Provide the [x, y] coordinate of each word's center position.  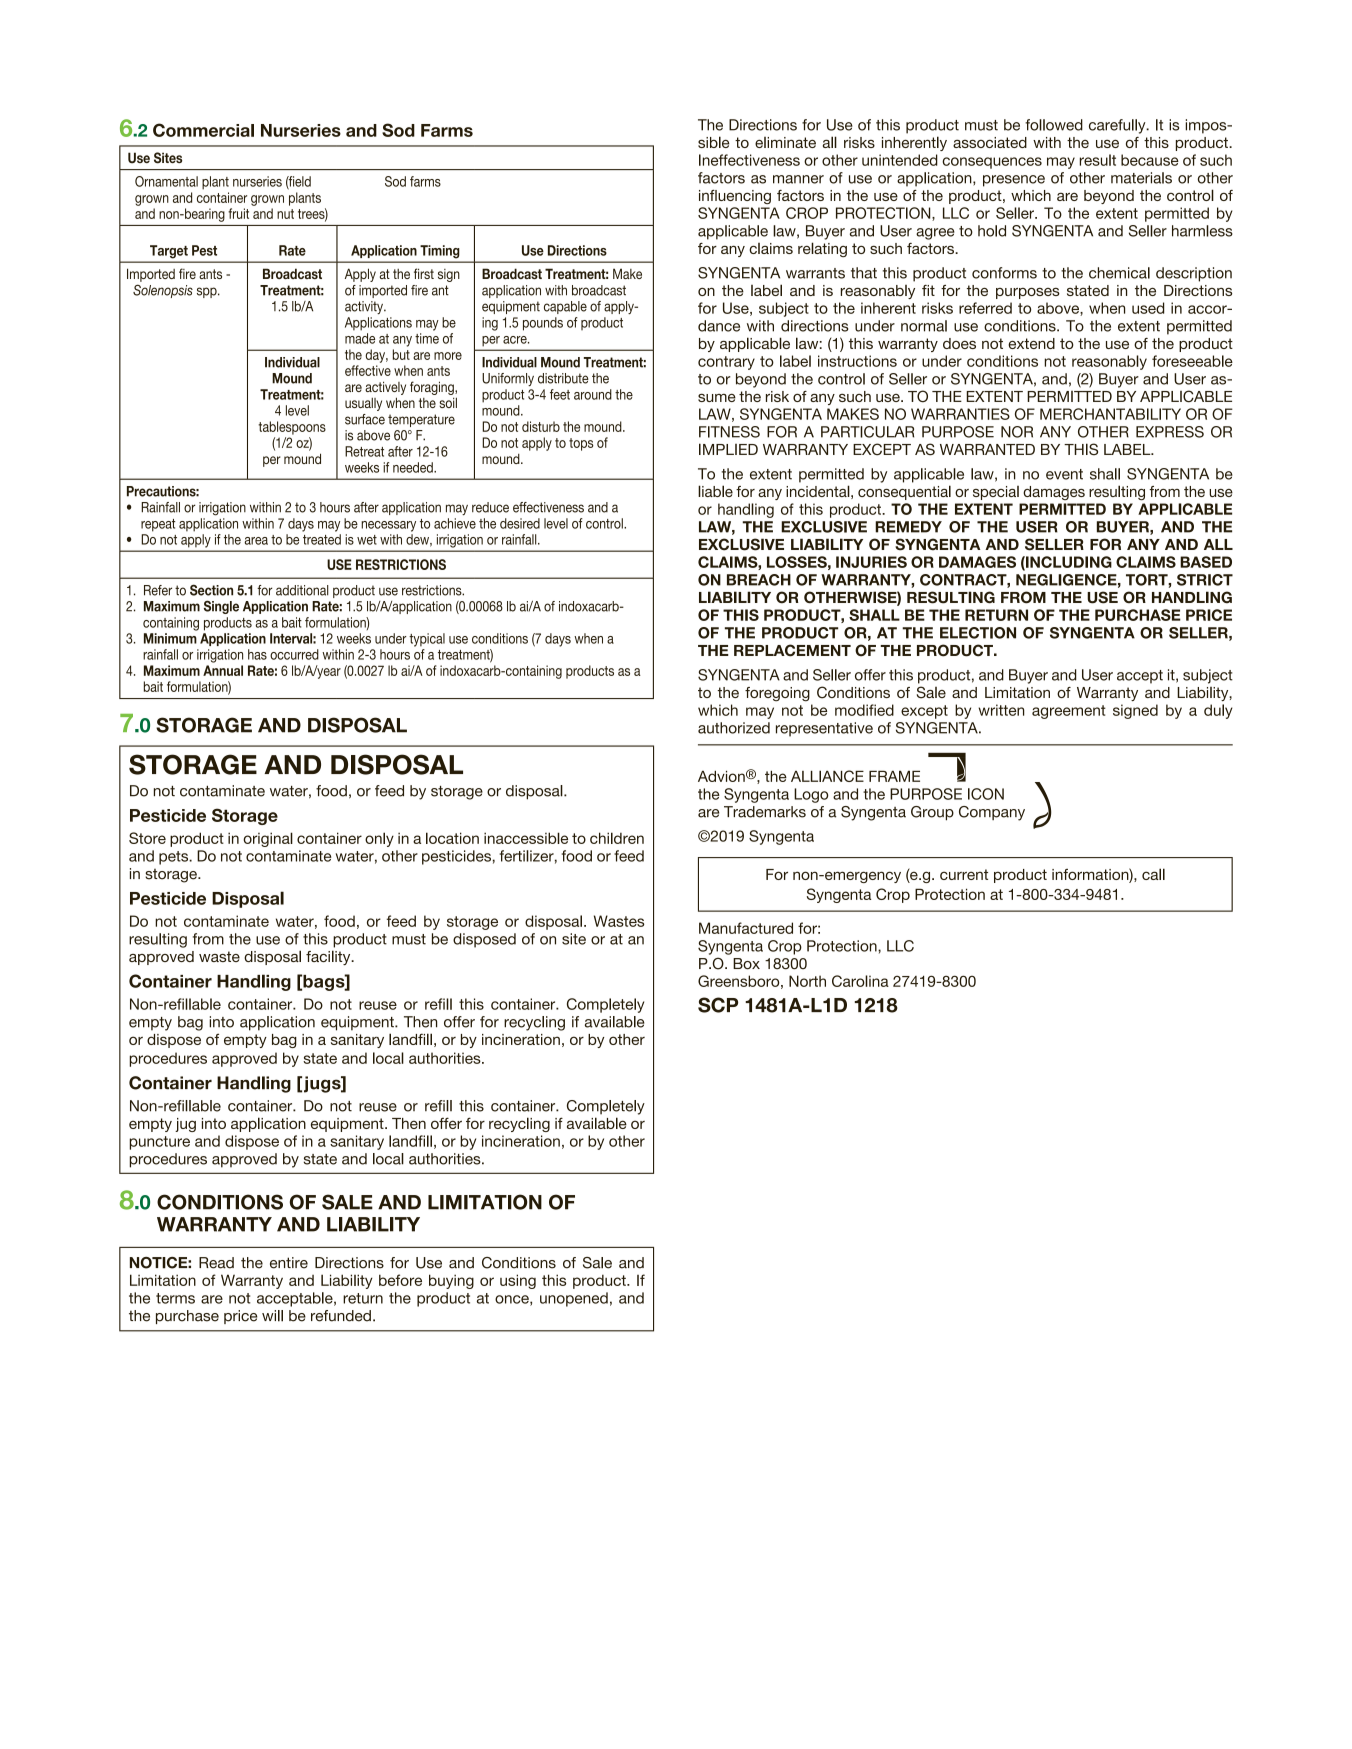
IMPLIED [728, 449]
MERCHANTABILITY [1110, 414]
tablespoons [292, 428]
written [1001, 710]
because [1150, 160]
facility [329, 957]
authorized [734, 728]
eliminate [785, 142]
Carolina [860, 981]
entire [289, 1263]
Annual [223, 670]
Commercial [203, 130]
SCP [718, 1005]
